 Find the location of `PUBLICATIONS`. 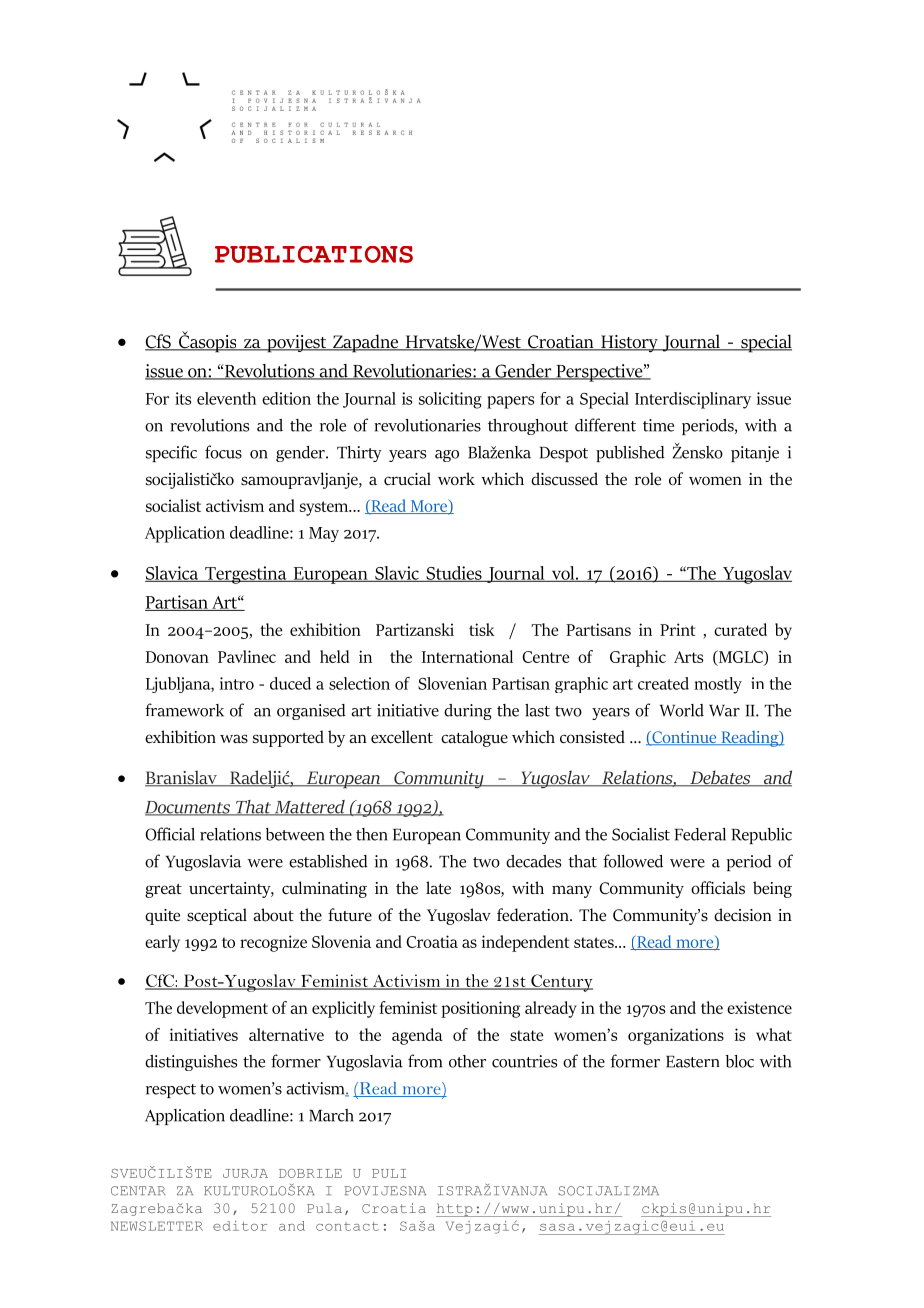

PUBLICATIONS is located at coordinates (314, 254).
